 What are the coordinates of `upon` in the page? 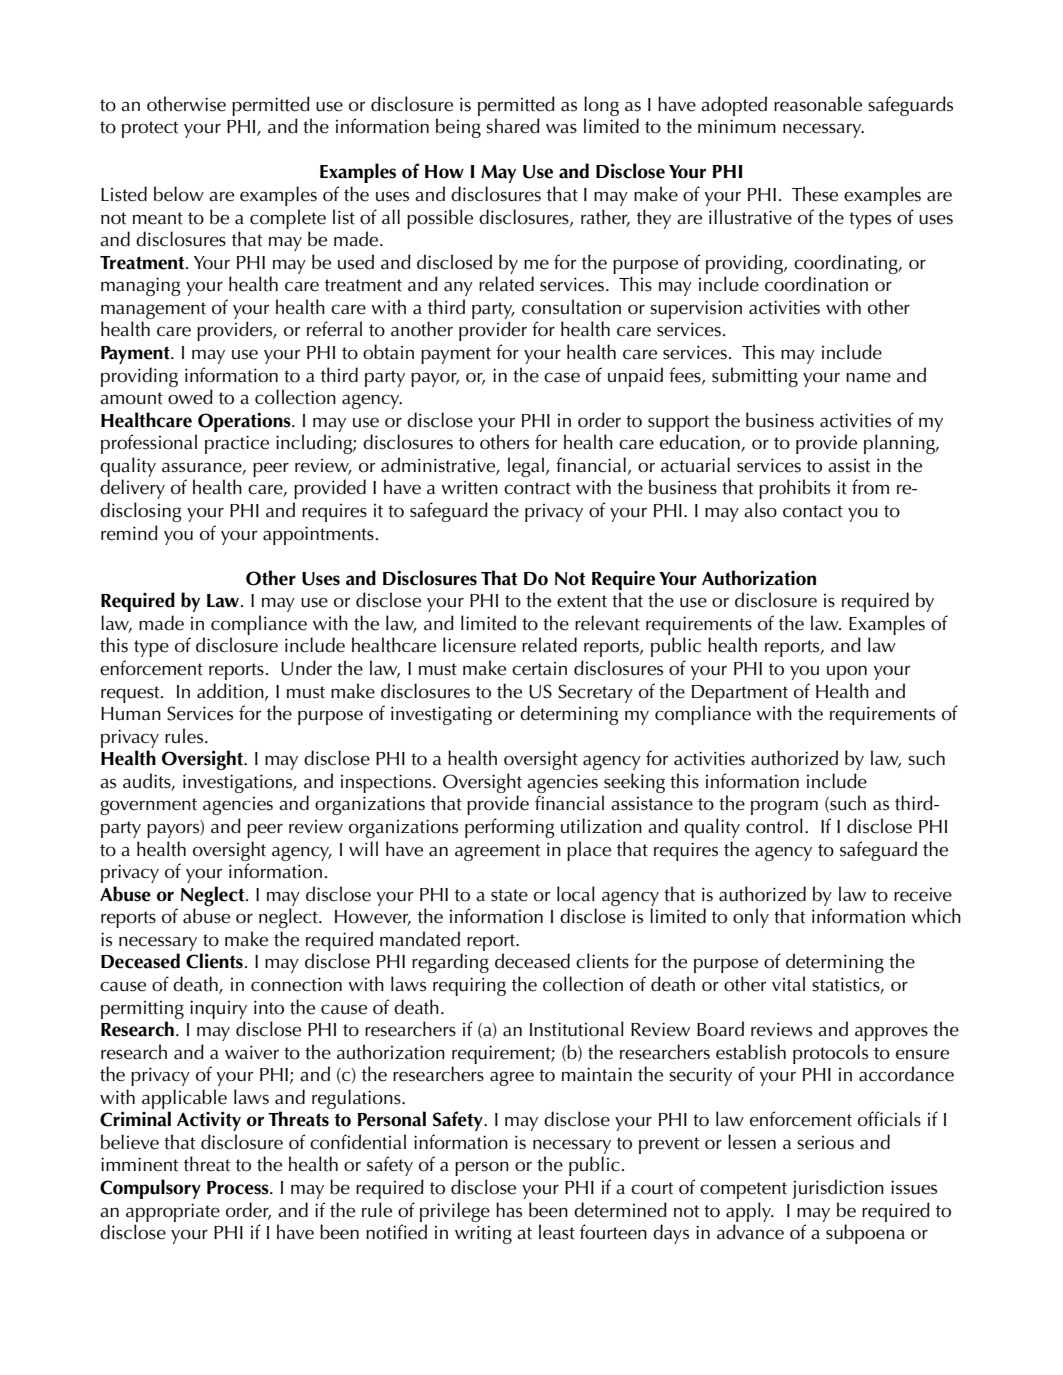 It's located at (847, 672).
